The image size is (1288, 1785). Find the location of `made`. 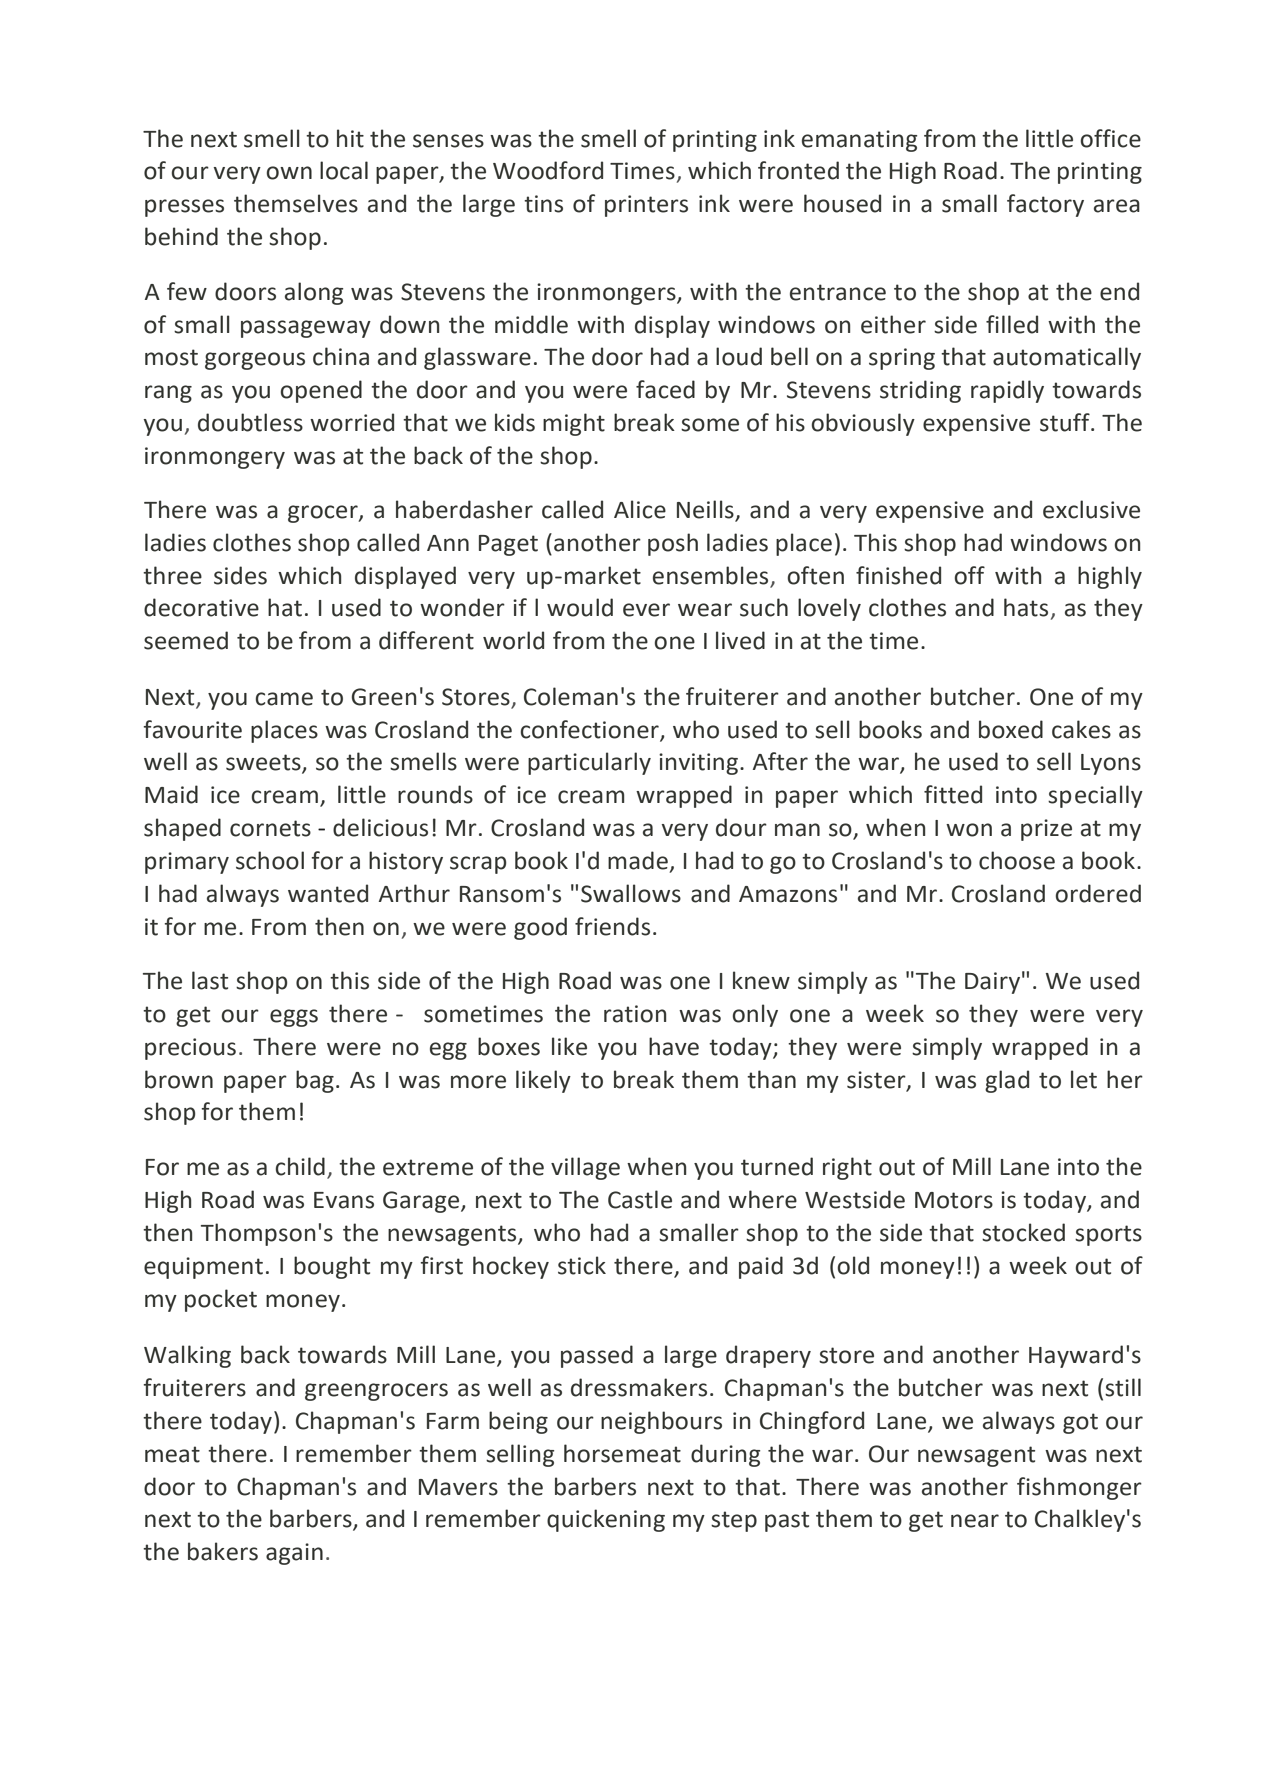

made is located at coordinates (639, 861).
